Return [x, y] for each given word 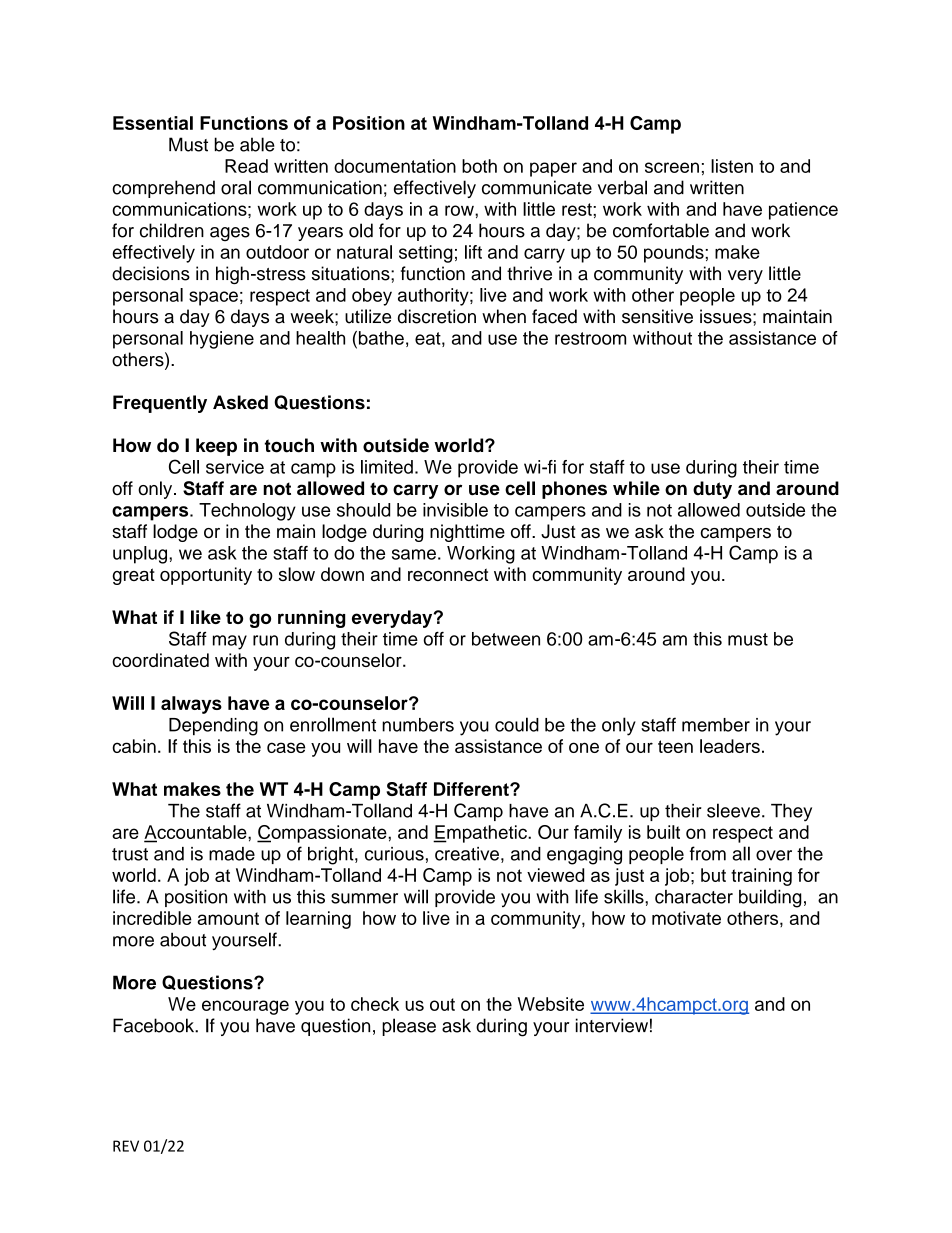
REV [126, 1146]
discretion [437, 316]
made [232, 854]
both [479, 166]
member [716, 725]
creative [467, 854]
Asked [240, 402]
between [506, 639]
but [713, 875]
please [409, 1027]
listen [732, 166]
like [206, 617]
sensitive [657, 316]
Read [246, 166]
